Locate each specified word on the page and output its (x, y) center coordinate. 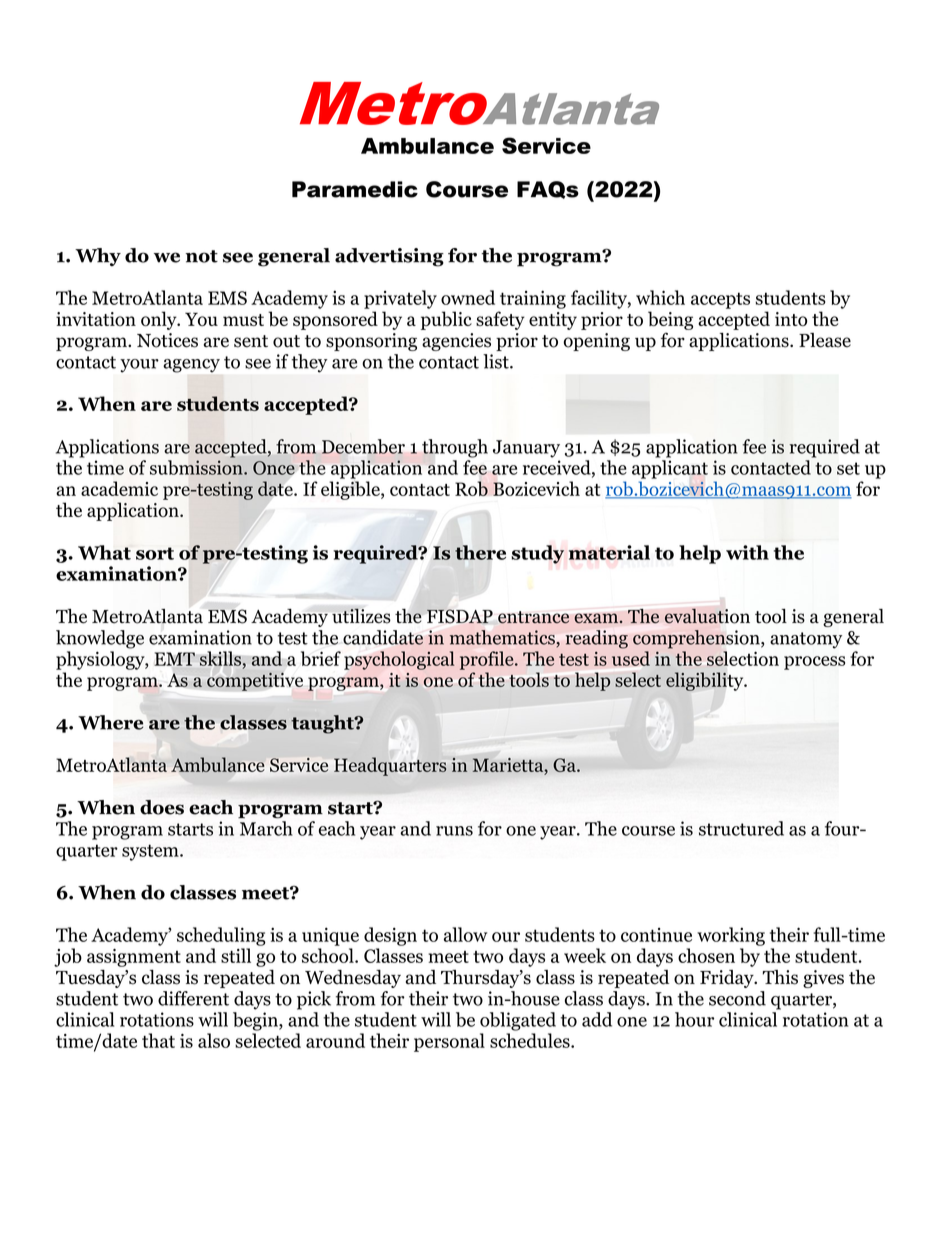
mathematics (502, 637)
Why (98, 257)
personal (449, 1042)
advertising (389, 257)
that (158, 1040)
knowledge (100, 639)
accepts (720, 300)
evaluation (707, 616)
